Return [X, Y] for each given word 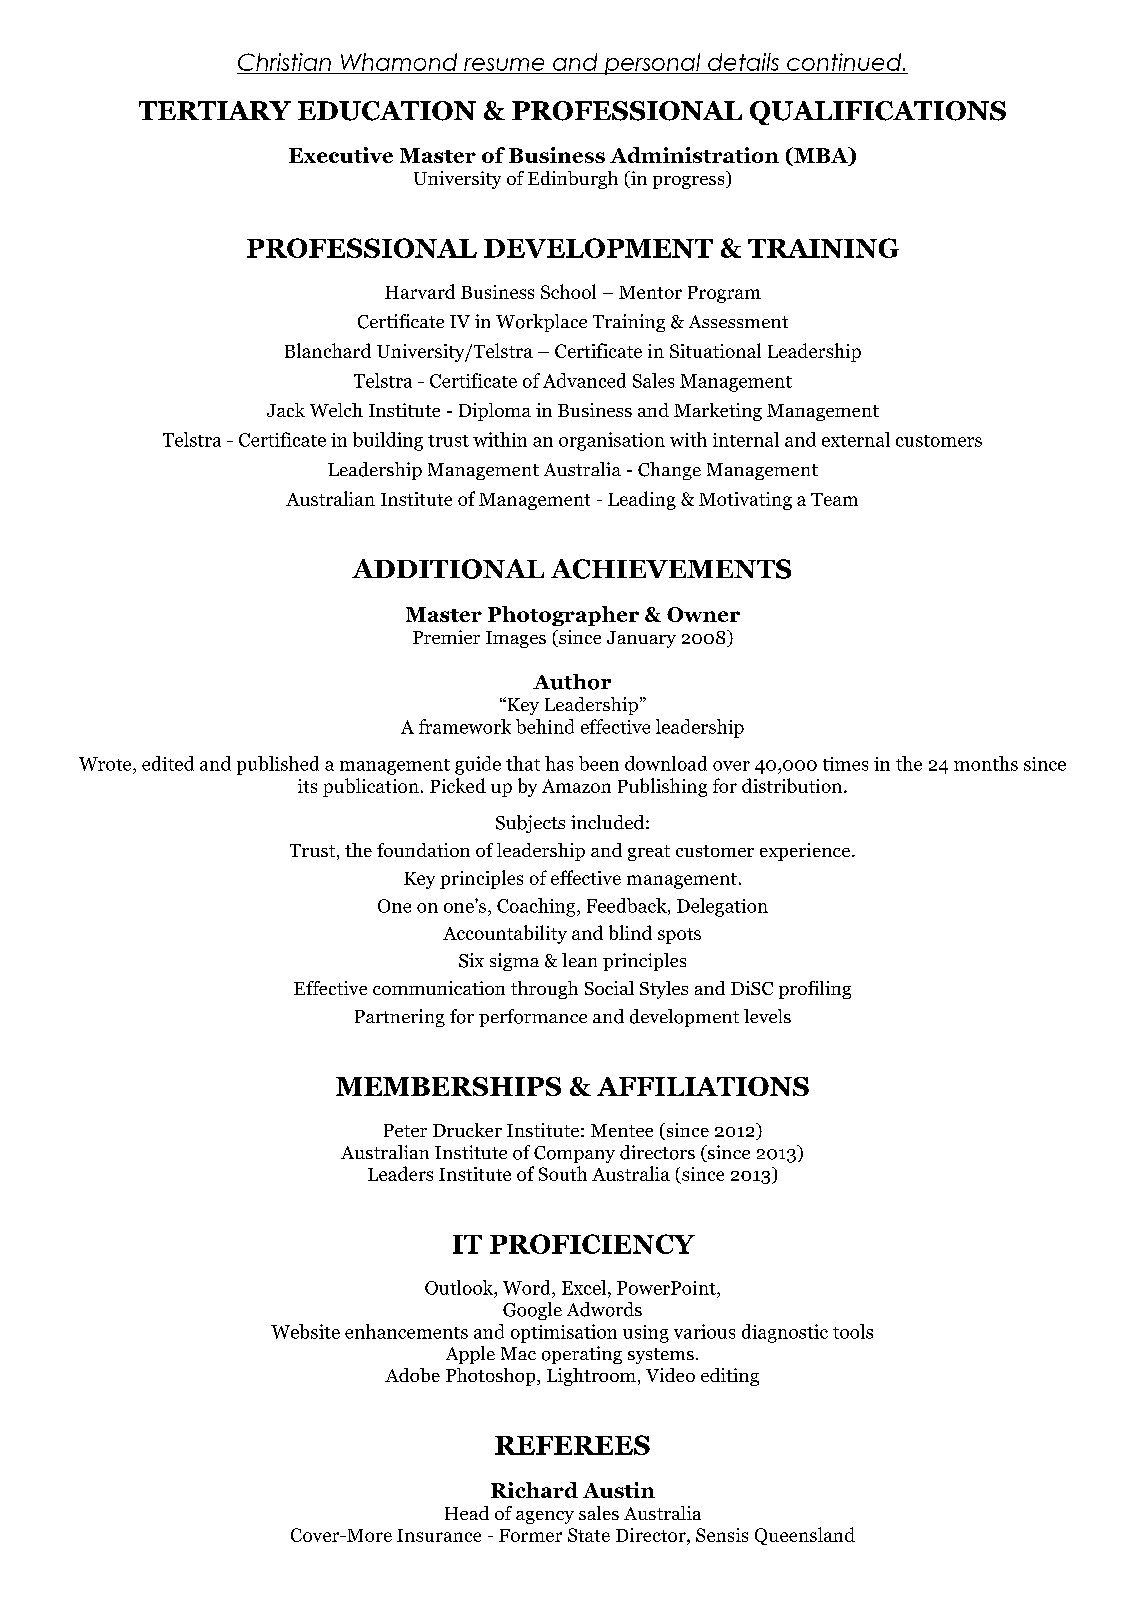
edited [168, 763]
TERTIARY [215, 110]
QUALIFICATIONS [878, 113]
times [845, 764]
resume [504, 64]
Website [305, 1331]
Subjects [530, 824]
